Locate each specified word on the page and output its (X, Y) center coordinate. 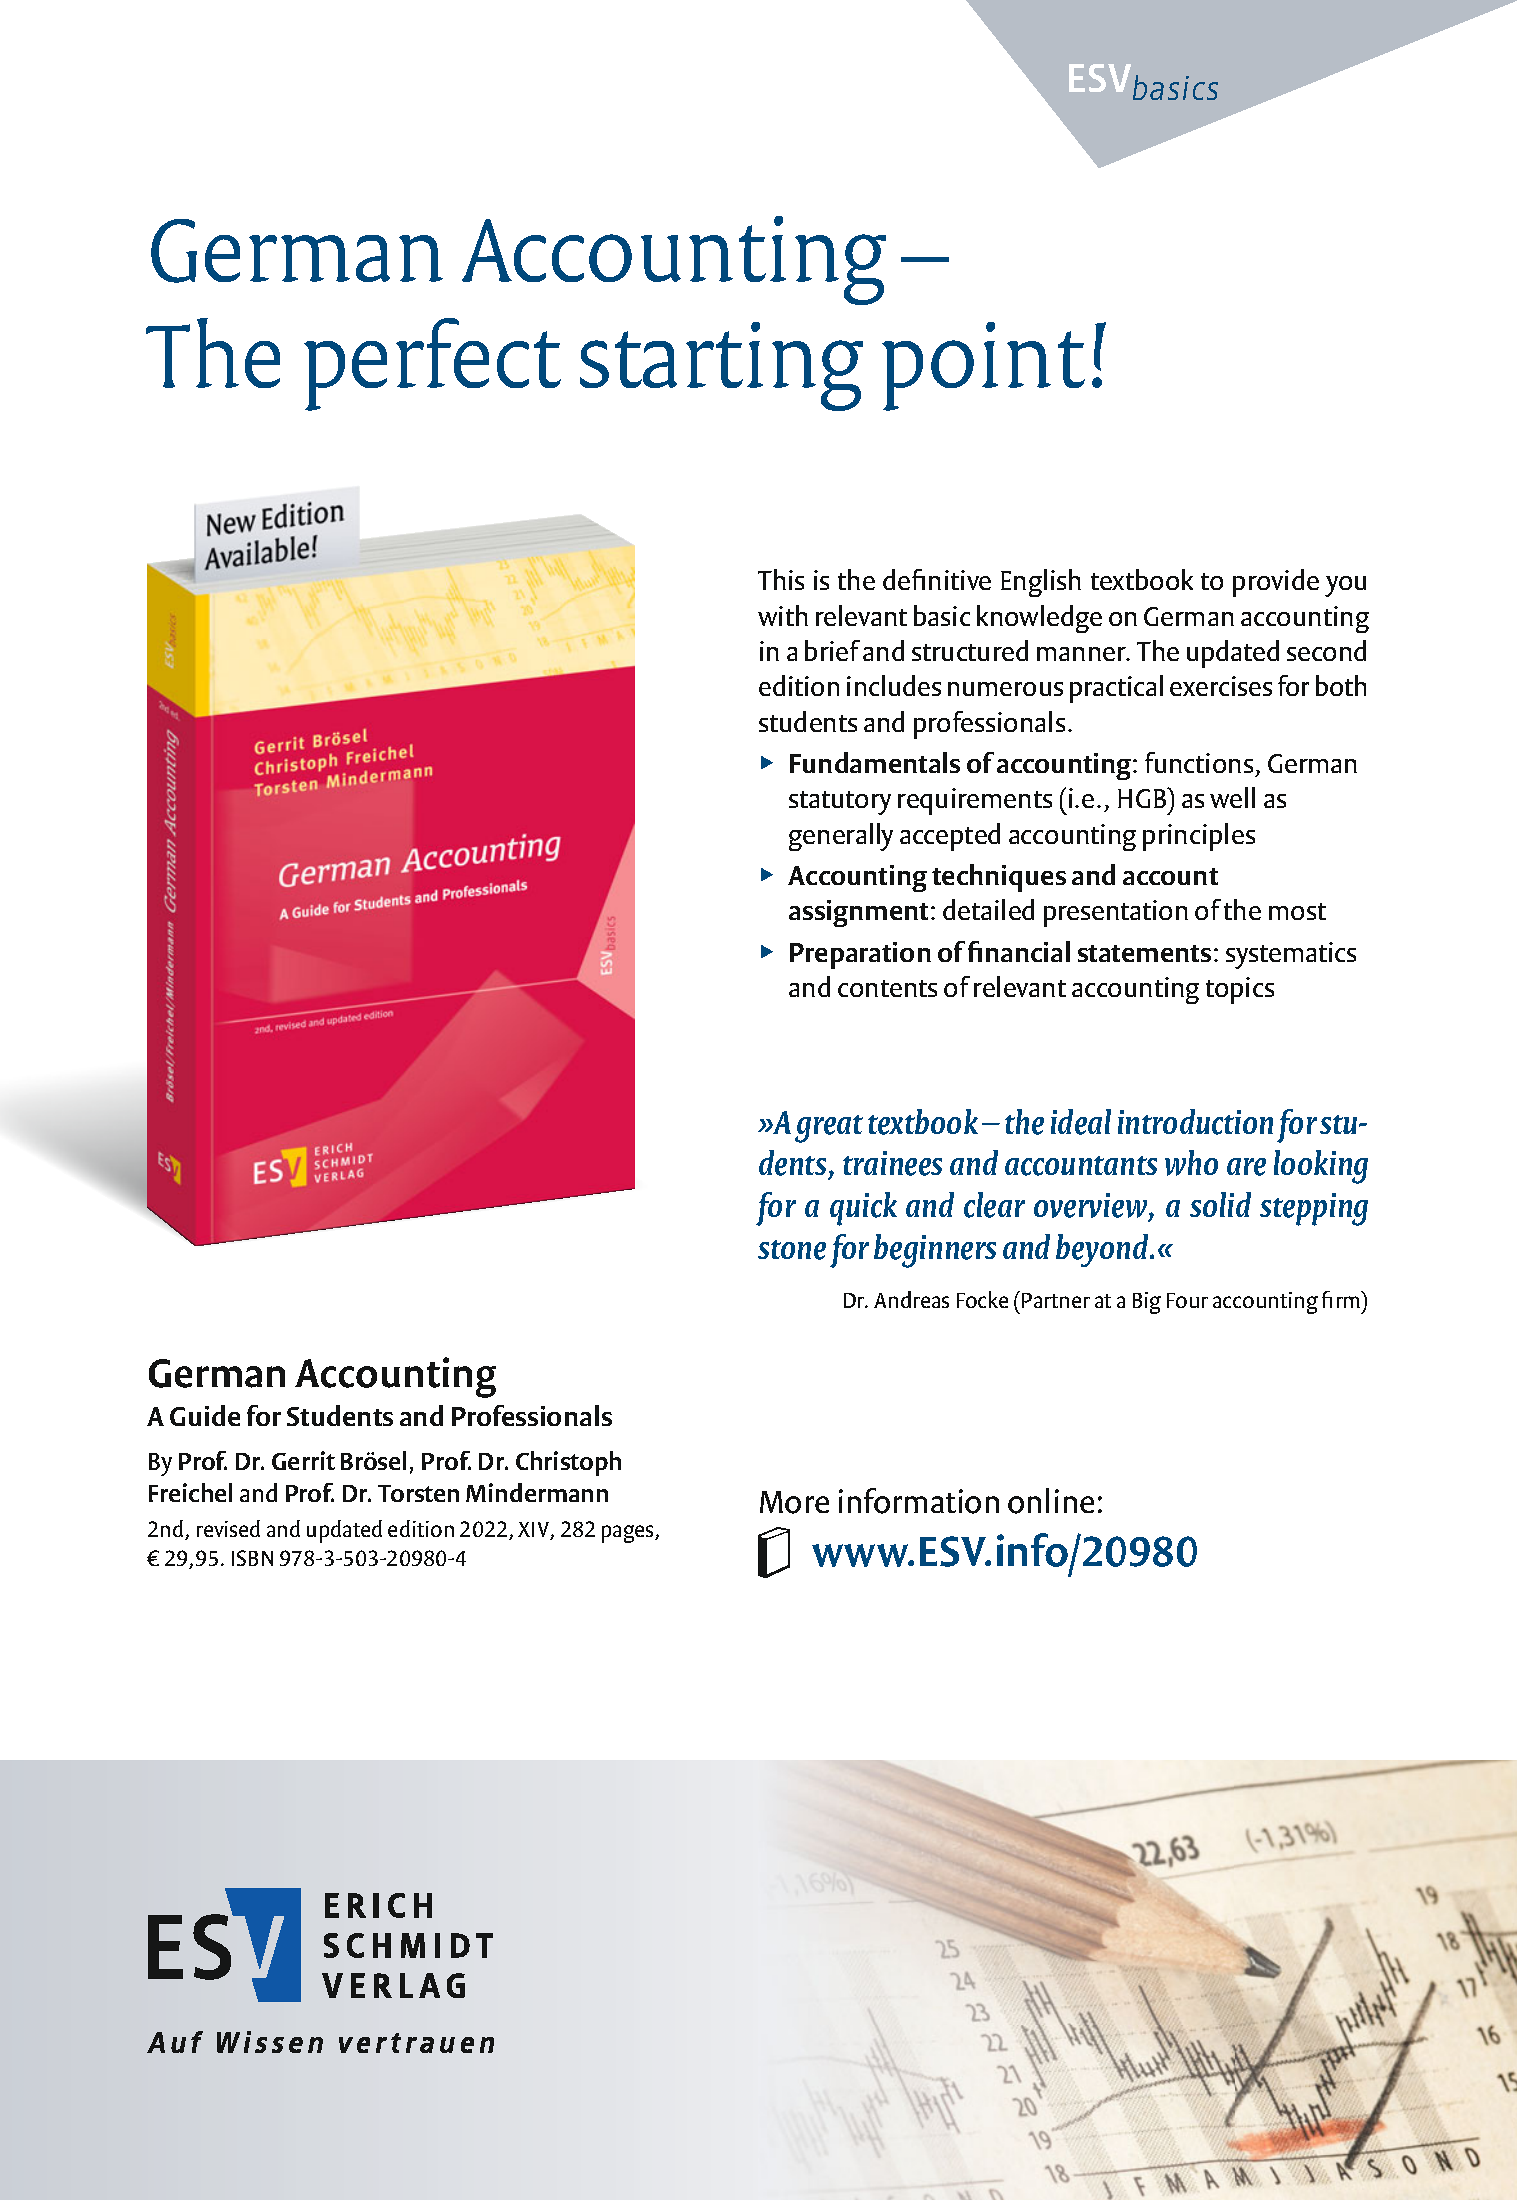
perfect (432, 364)
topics (1240, 990)
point (983, 366)
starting (721, 366)
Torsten (418, 1493)
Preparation (860, 955)
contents (887, 988)
